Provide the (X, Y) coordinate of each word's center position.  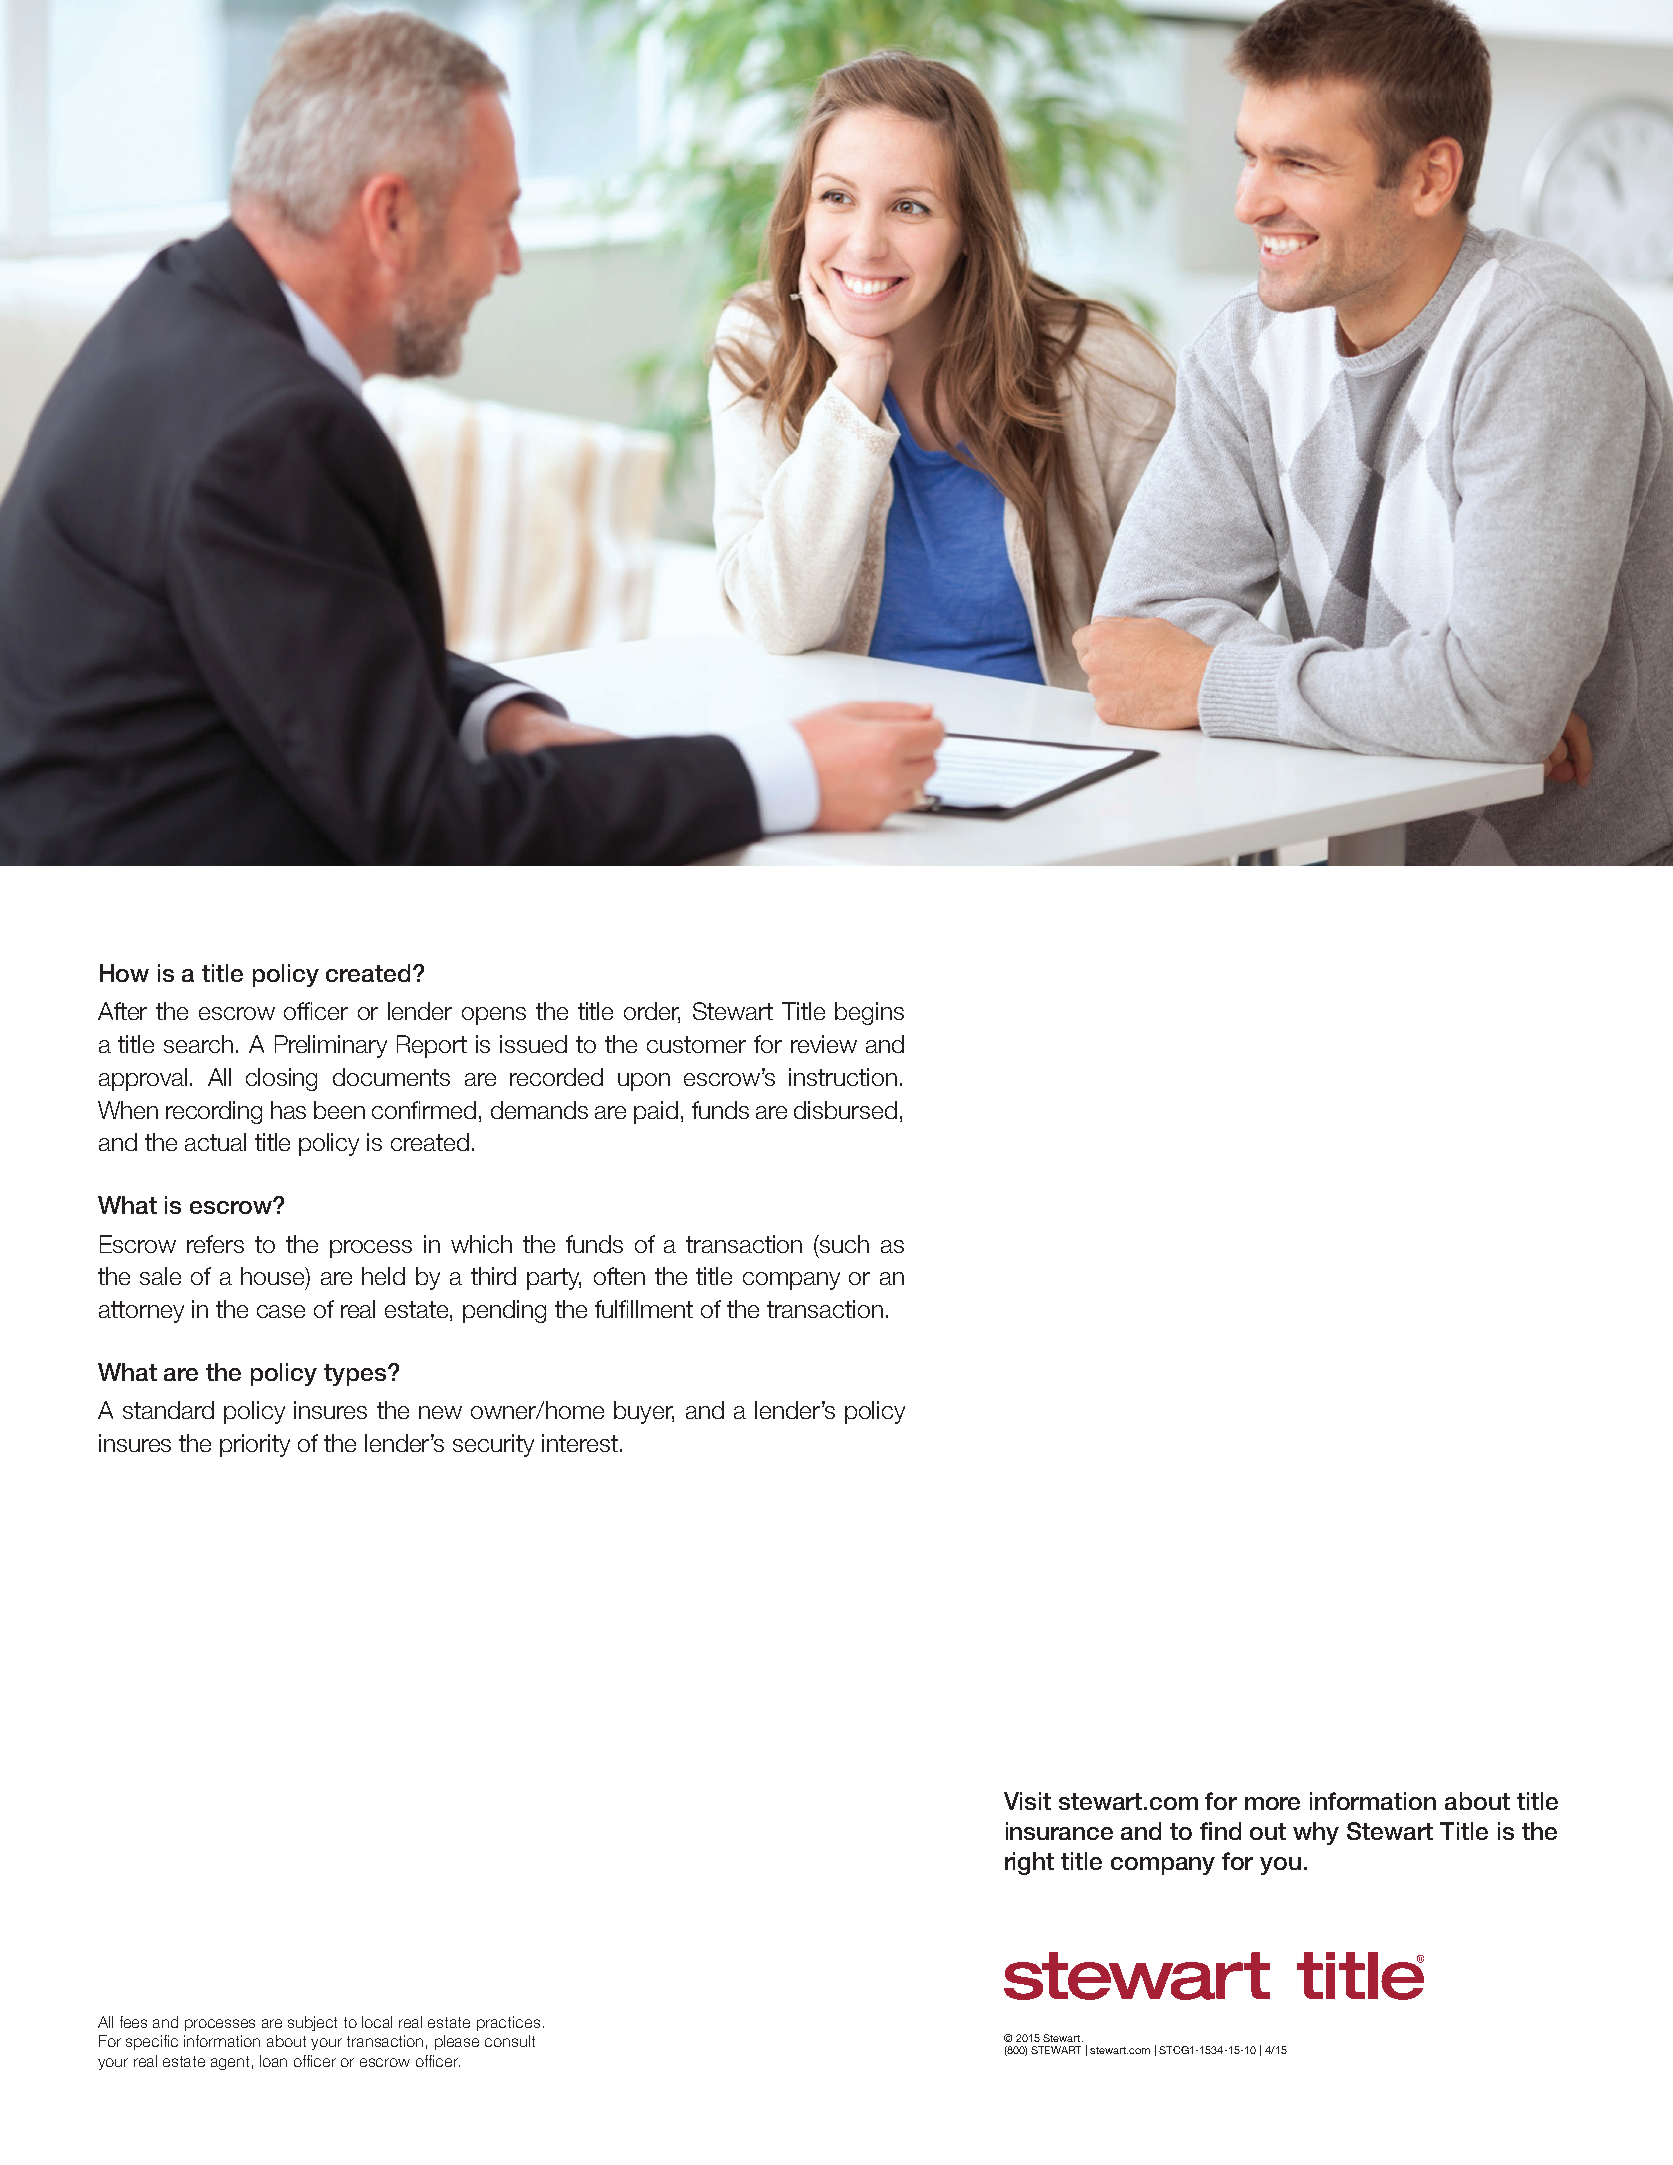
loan (273, 2061)
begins (869, 1013)
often (619, 1276)
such (843, 1244)
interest (580, 1443)
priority (255, 1445)
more (1272, 1803)
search (198, 1044)
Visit (1027, 1801)
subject (312, 2023)
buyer (644, 1412)
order (652, 1012)
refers (215, 1244)
